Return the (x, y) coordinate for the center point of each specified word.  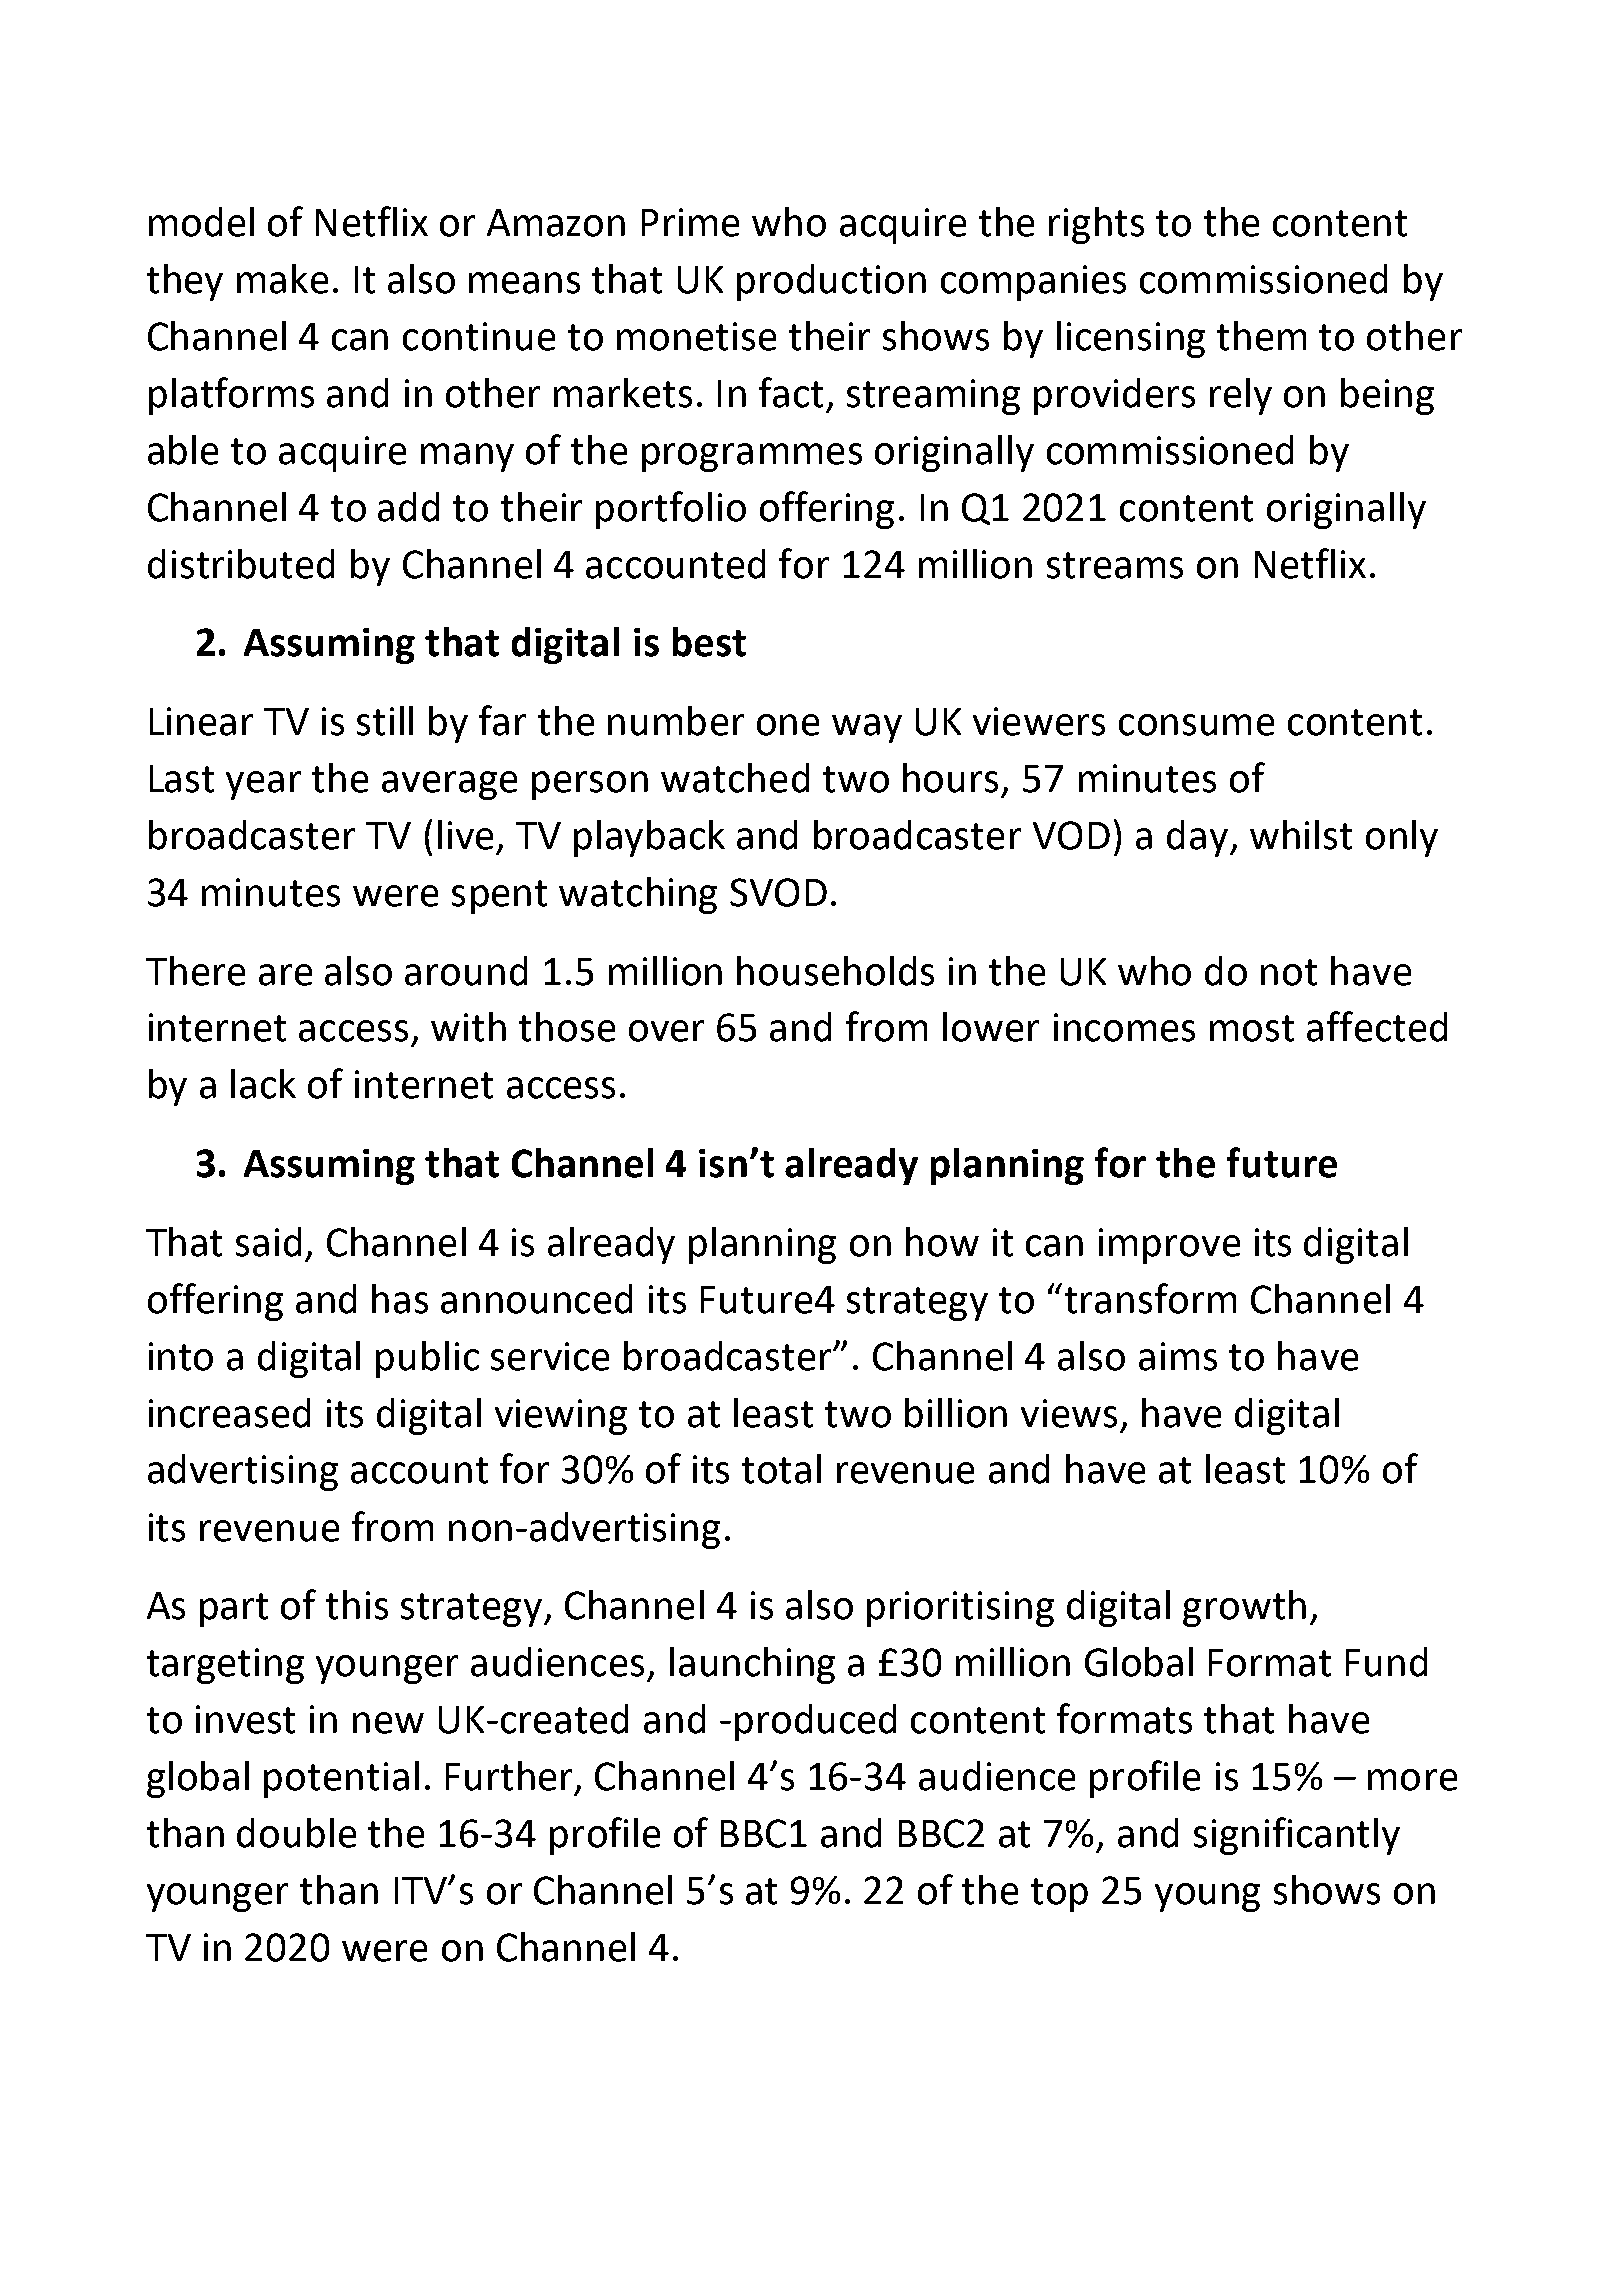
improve (1169, 1246)
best (709, 642)
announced (536, 1299)
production (831, 282)
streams (1115, 565)
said (268, 1242)
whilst (1301, 835)
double (296, 1833)
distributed (241, 564)
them (1261, 336)
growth (1244, 1608)
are (285, 975)
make (282, 279)
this (357, 1605)
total (781, 1469)
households (835, 971)
